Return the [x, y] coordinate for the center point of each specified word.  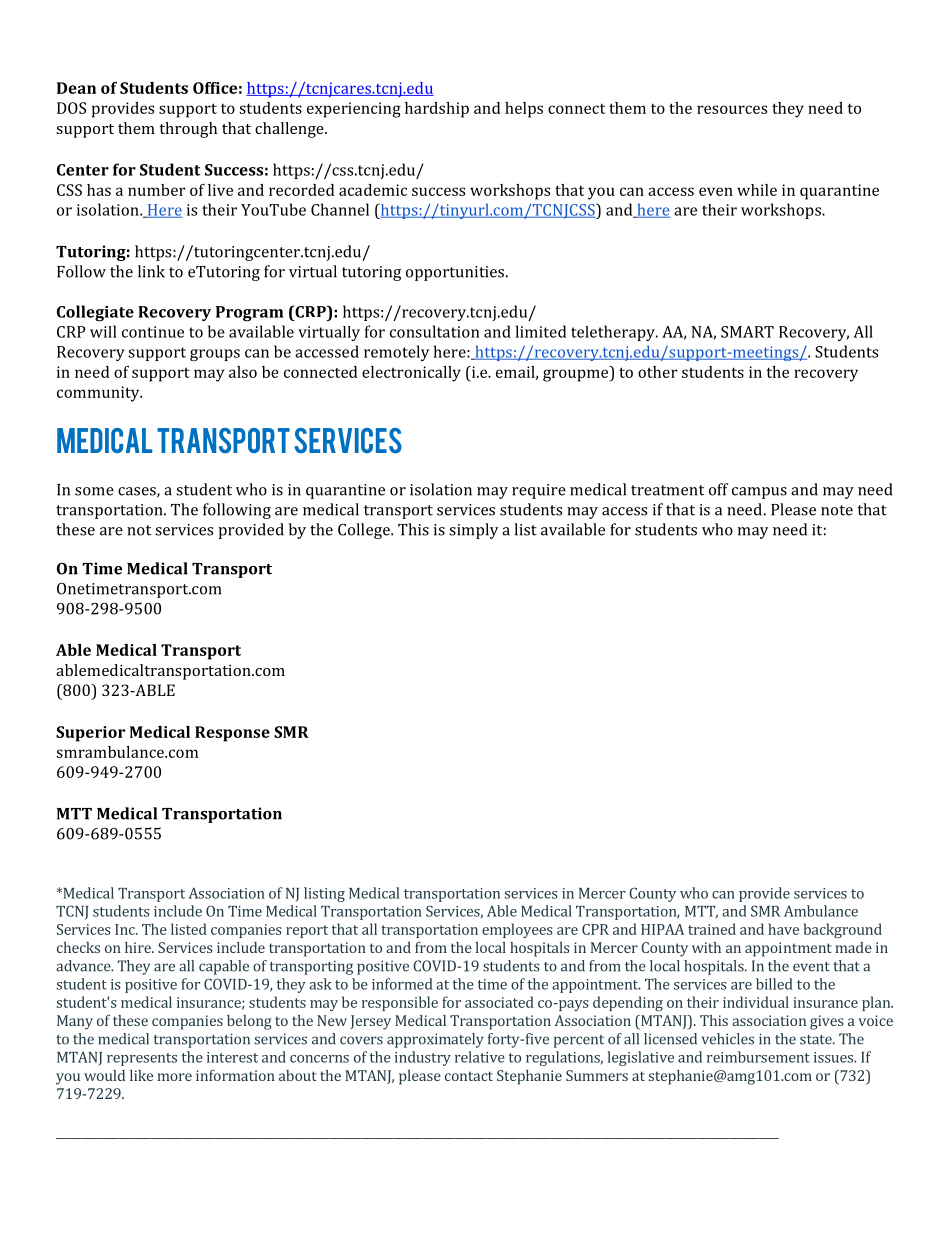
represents [142, 1059]
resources [732, 109]
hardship [437, 110]
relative [480, 1057]
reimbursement [758, 1057]
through [188, 130]
